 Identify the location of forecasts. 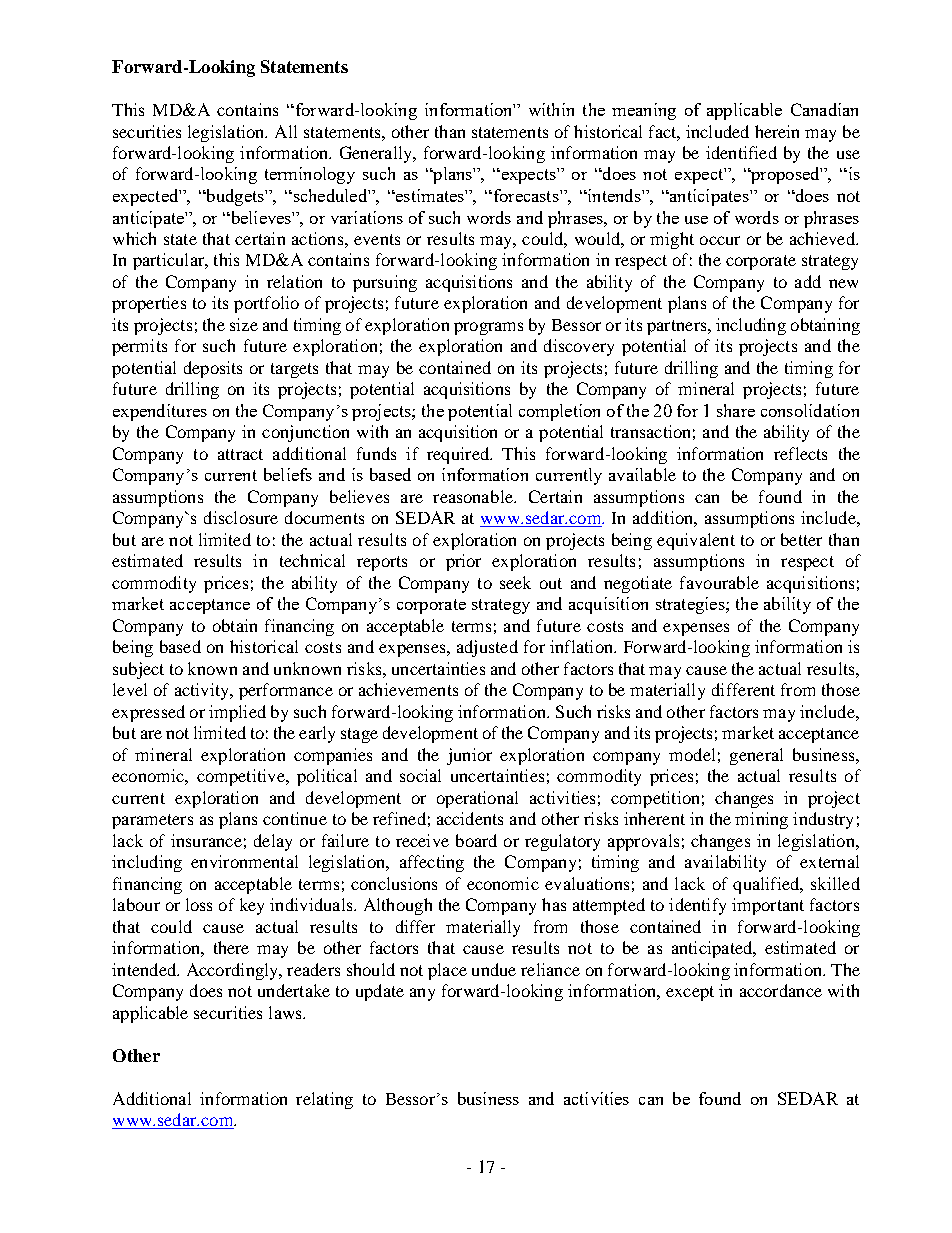
(526, 195).
